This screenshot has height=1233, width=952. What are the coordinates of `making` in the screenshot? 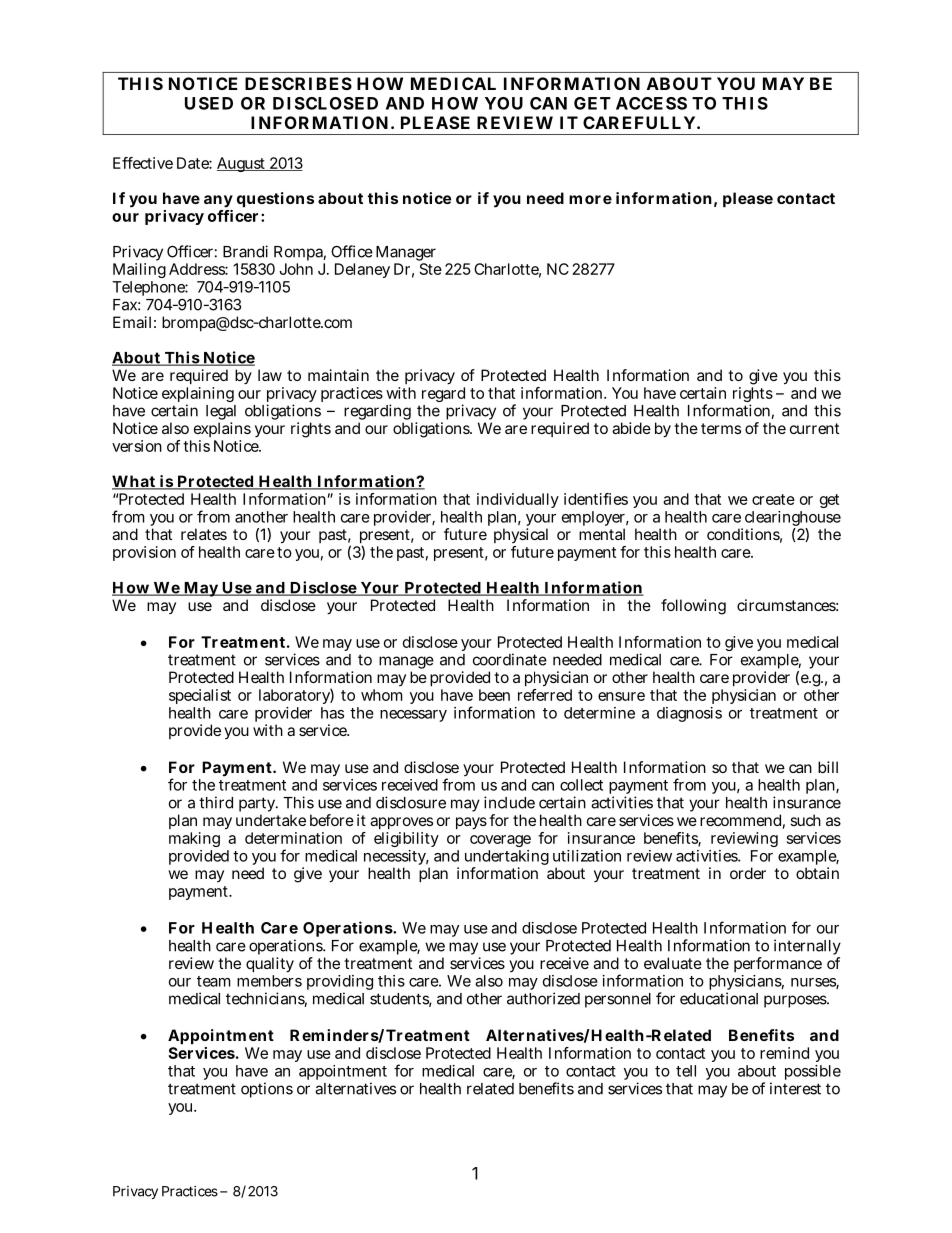 It's located at (194, 839).
